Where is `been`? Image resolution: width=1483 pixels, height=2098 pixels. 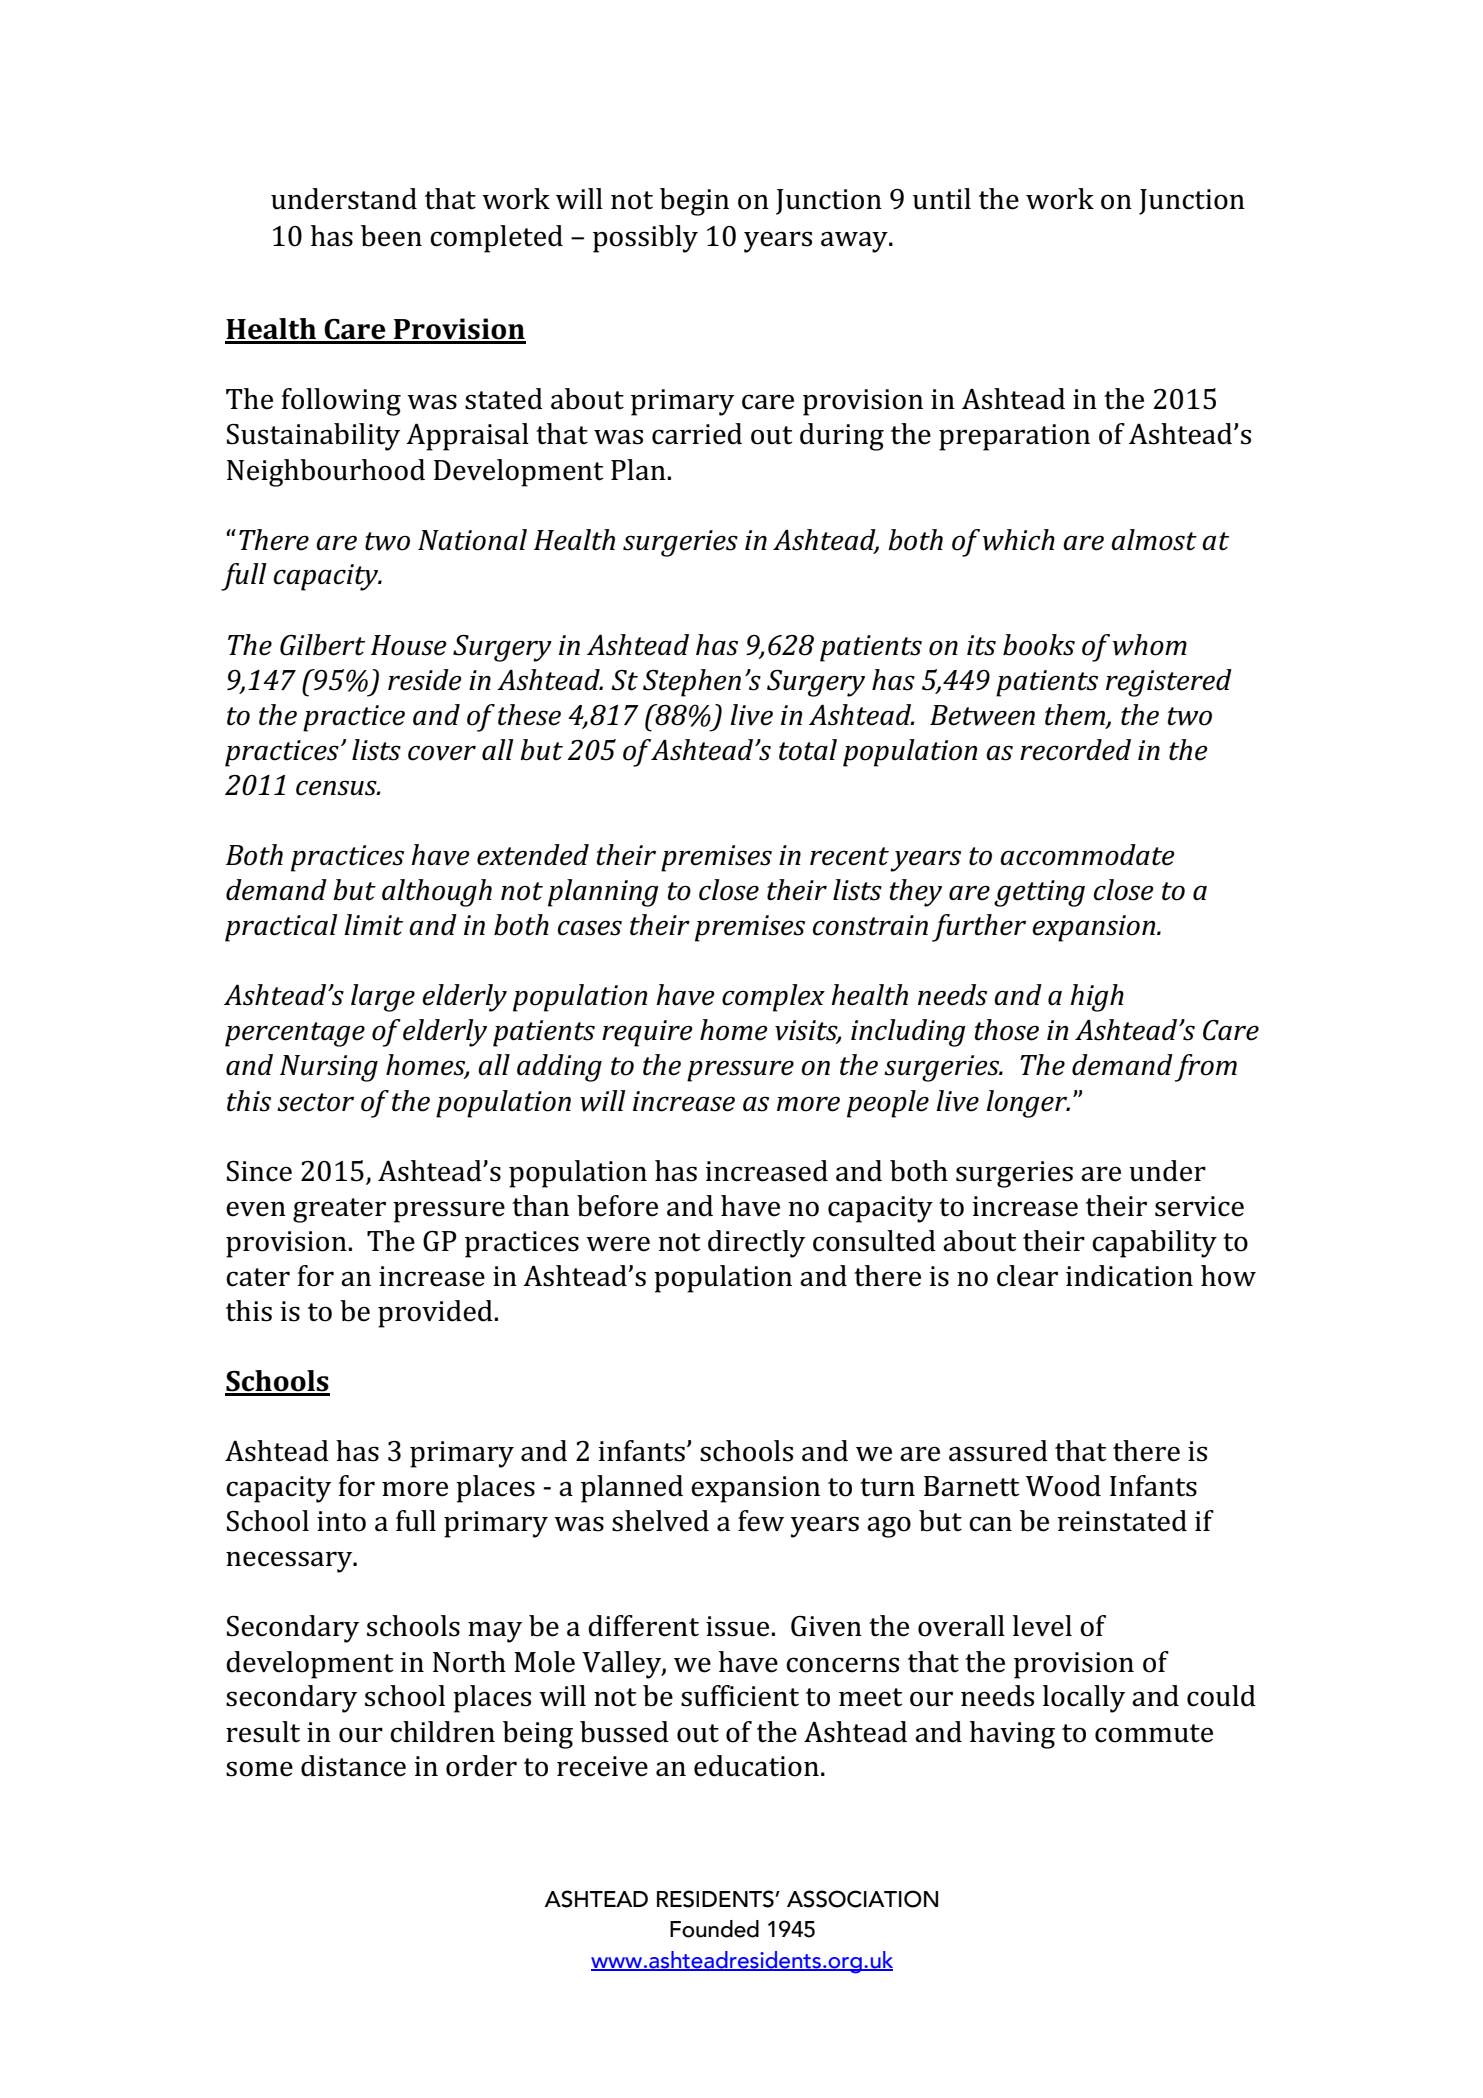
been is located at coordinates (391, 236).
